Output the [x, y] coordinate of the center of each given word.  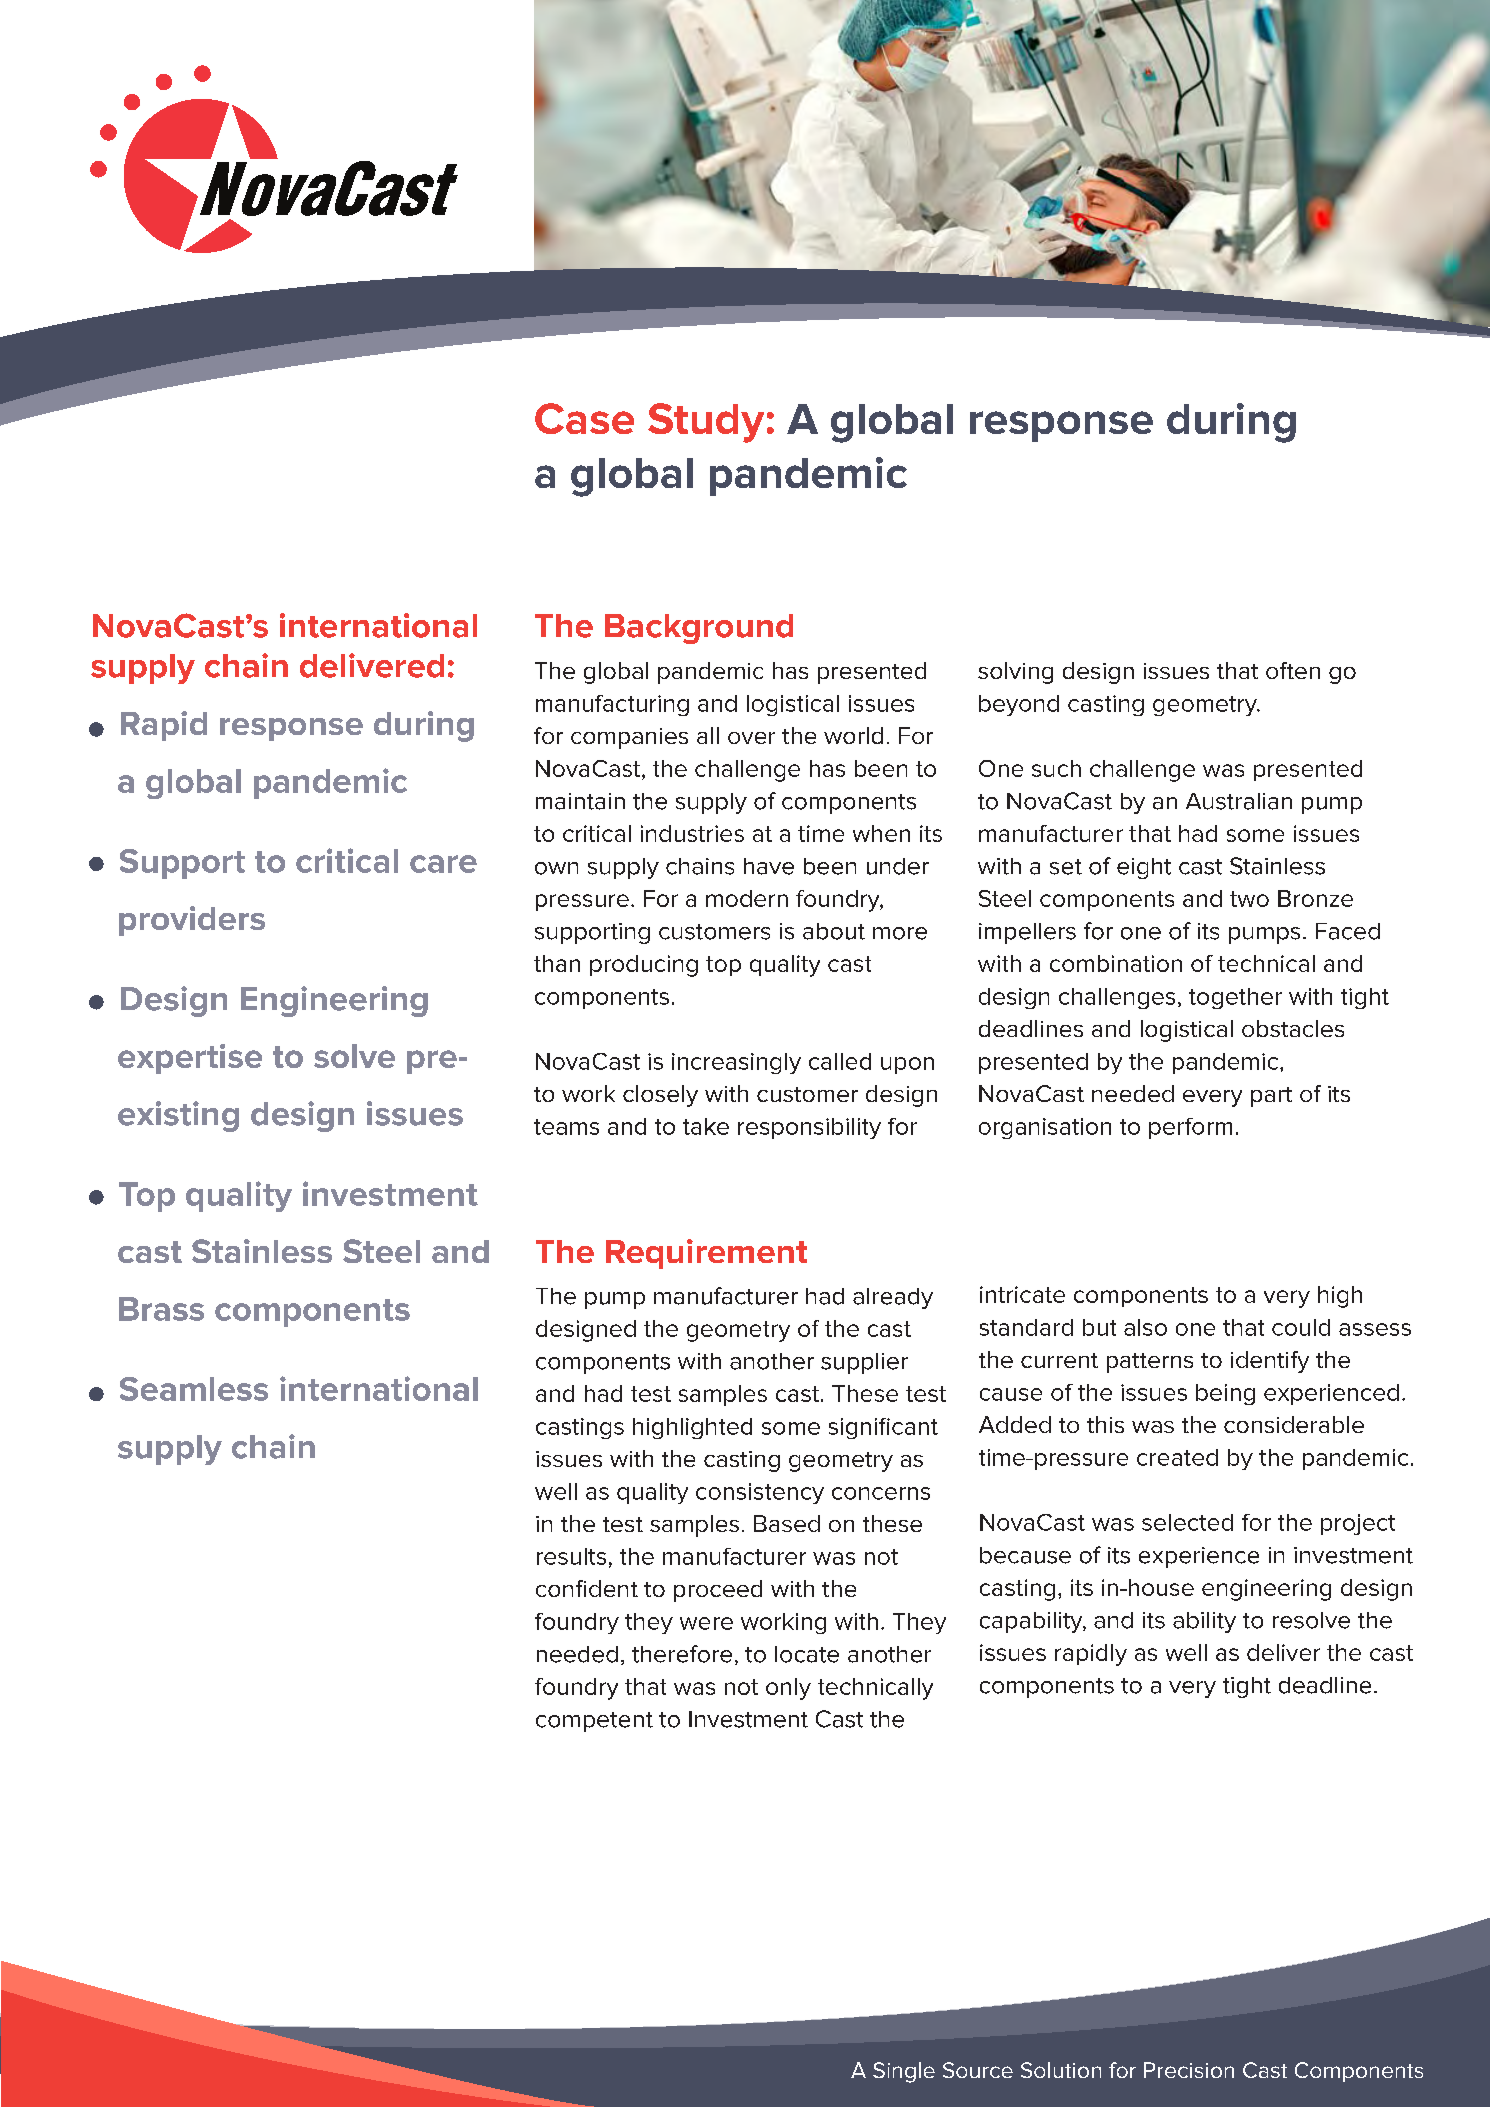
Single [904, 2072]
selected [1187, 1522]
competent [594, 1722]
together [1235, 998]
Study [706, 423]
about [834, 931]
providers [192, 921]
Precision [1189, 2070]
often [1293, 670]
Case [584, 418]
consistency [760, 1493]
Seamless [194, 1389]
